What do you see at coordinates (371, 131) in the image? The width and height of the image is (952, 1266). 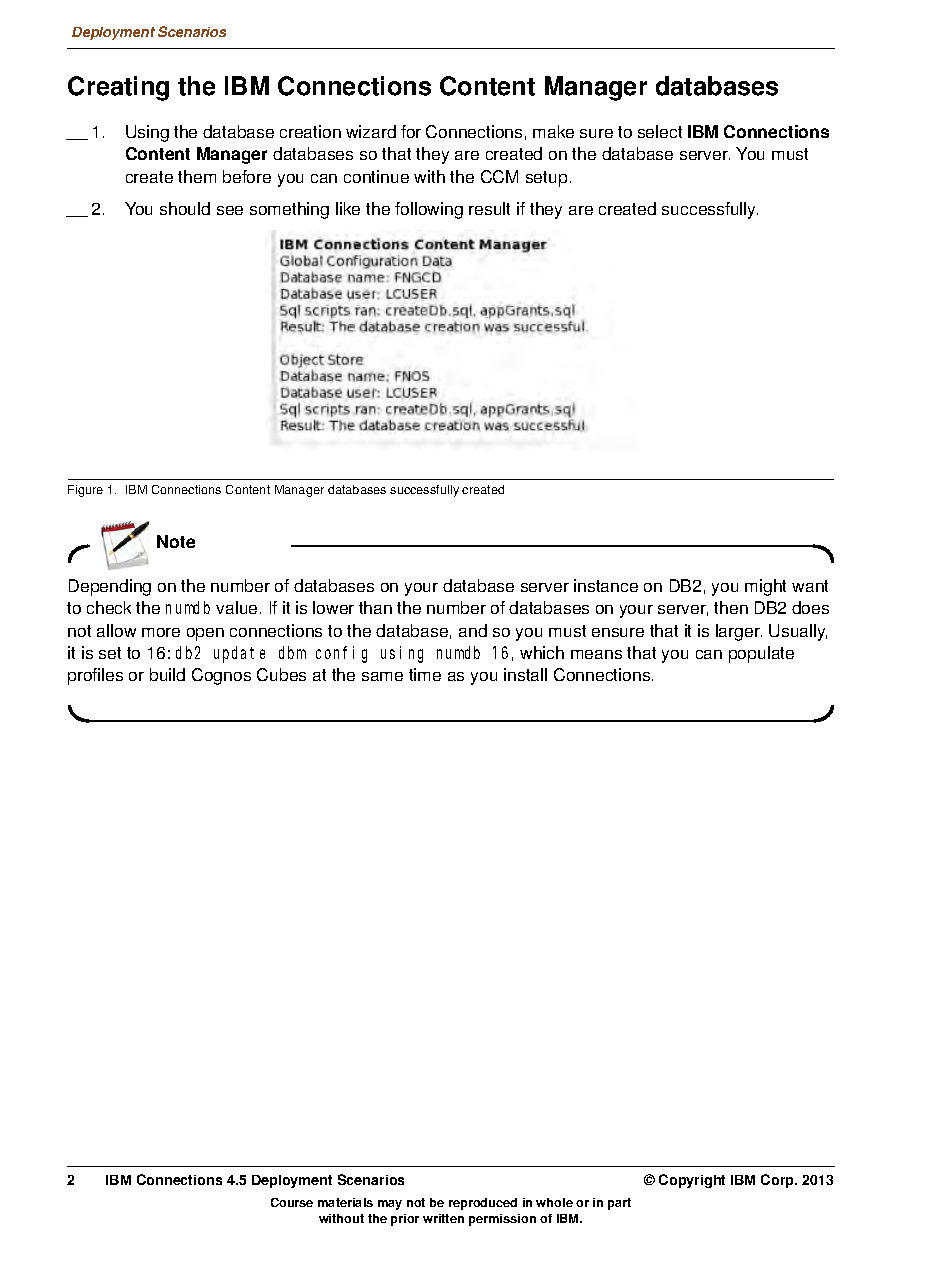 I see `wizard` at bounding box center [371, 131].
